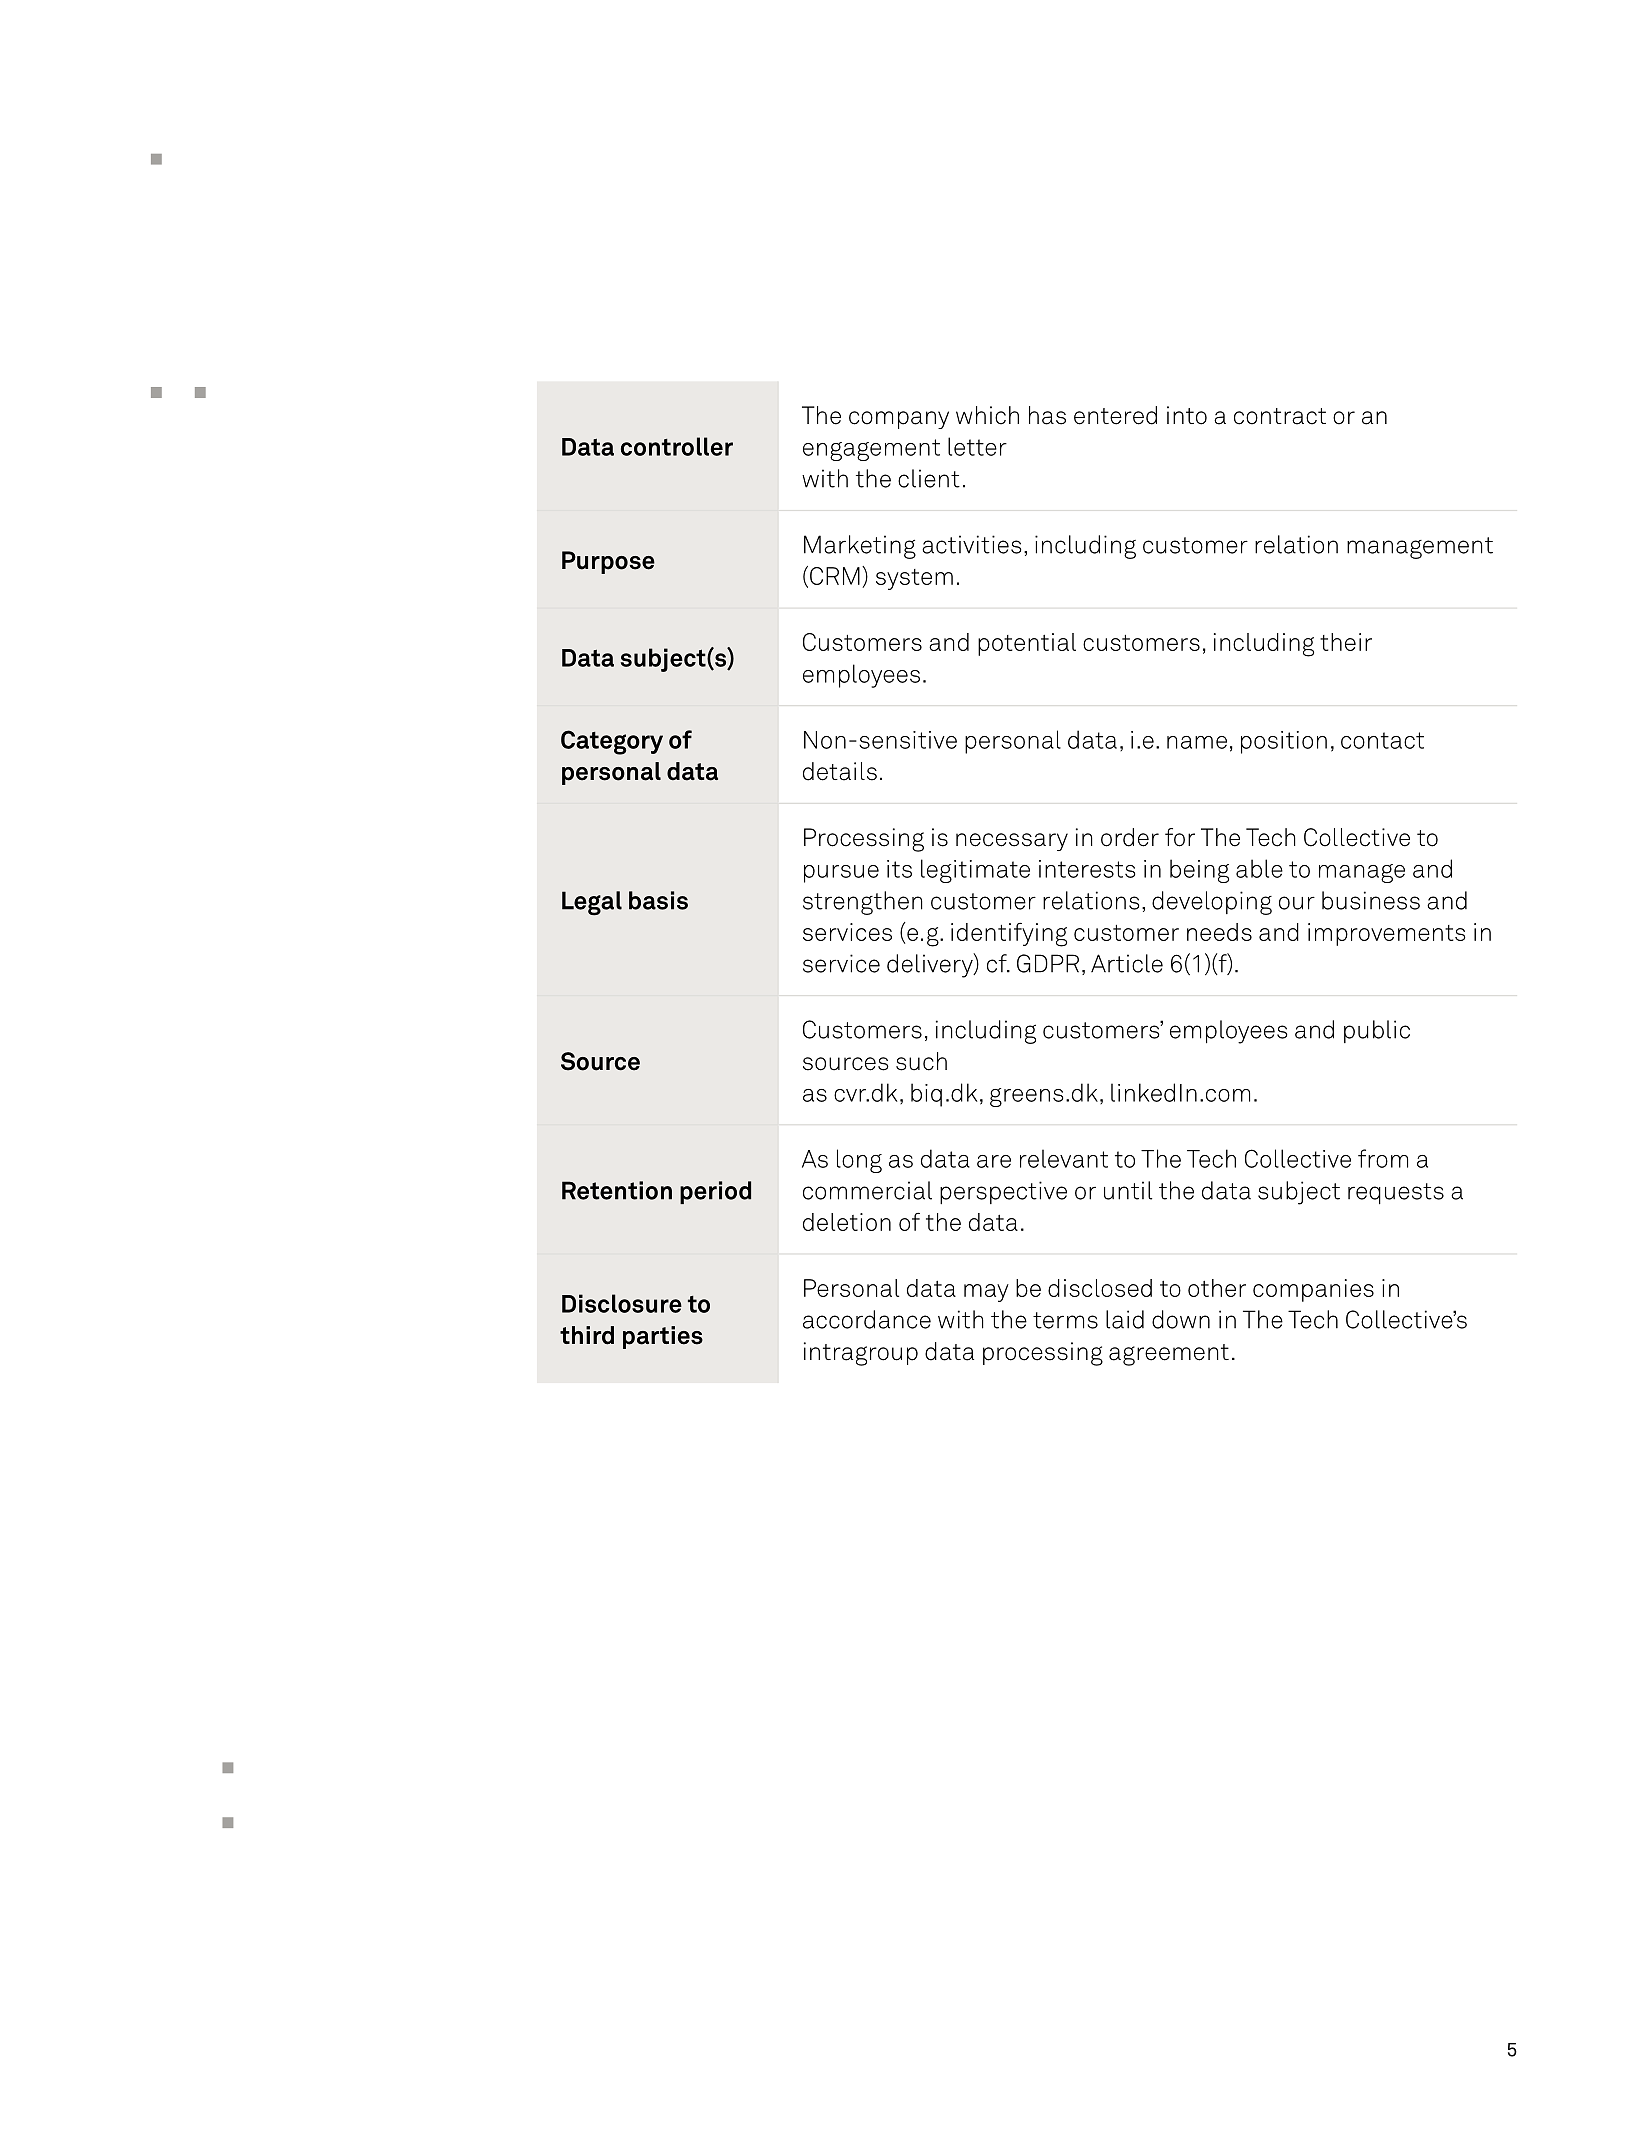 This screenshot has width=1634, height=2140. What do you see at coordinates (663, 1337) in the screenshot?
I see `parties` at bounding box center [663, 1337].
